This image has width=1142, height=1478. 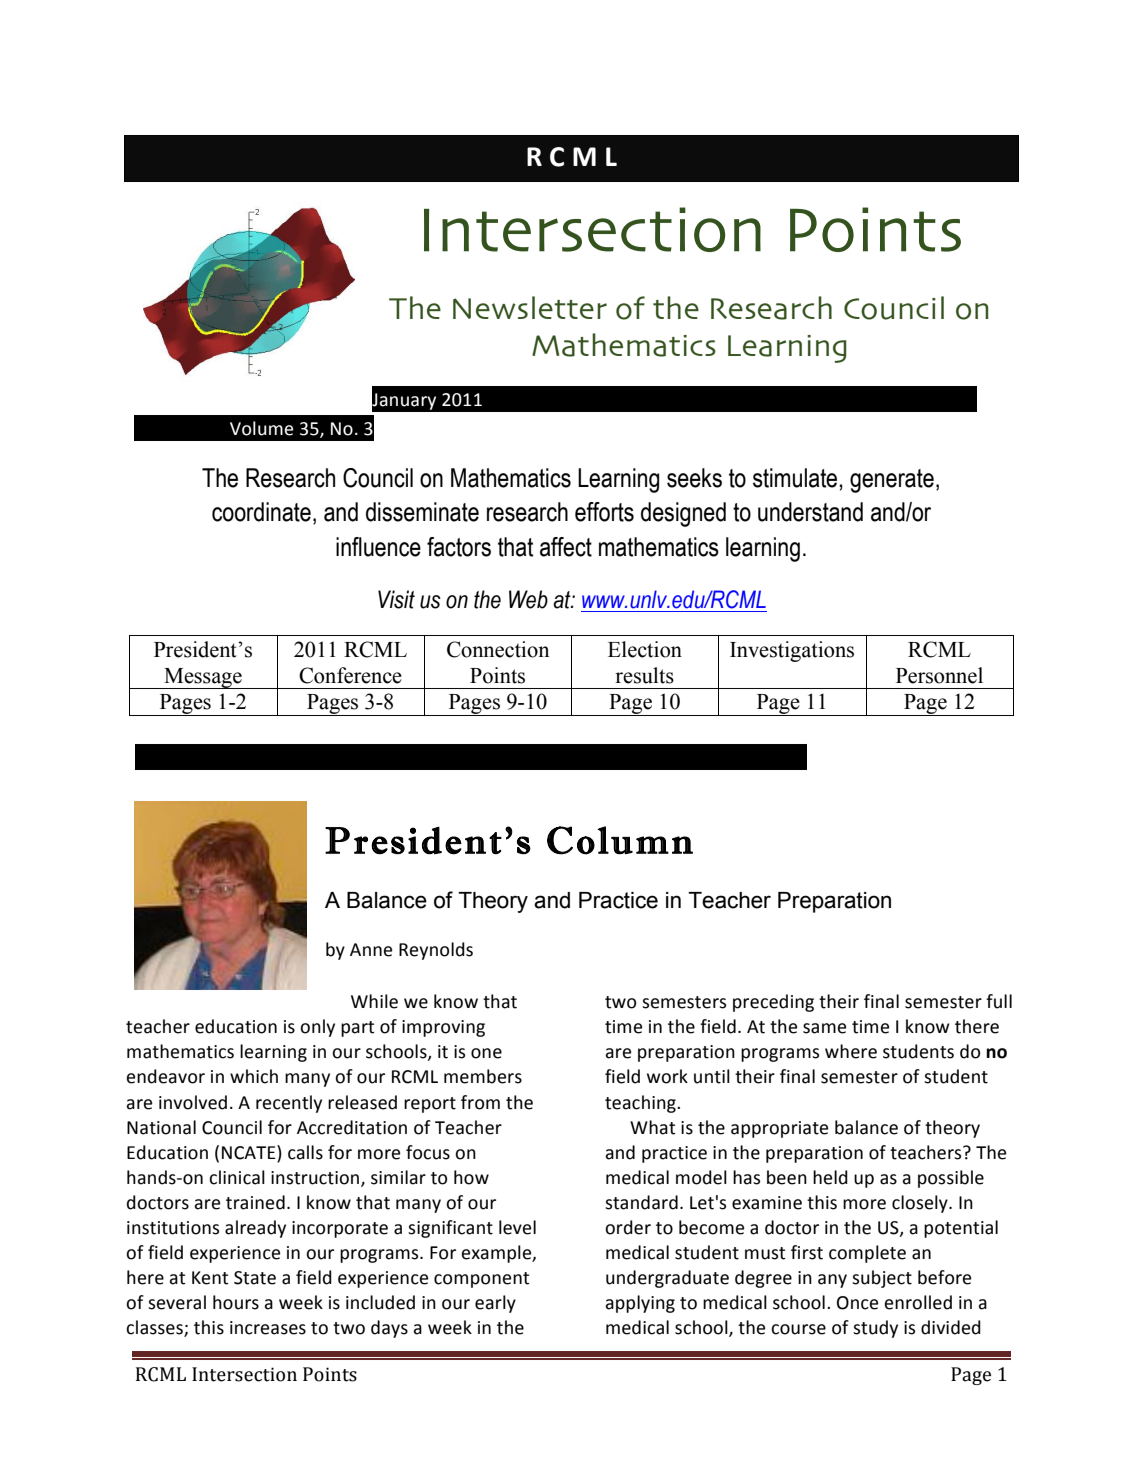 What do you see at coordinates (261, 428) in the image?
I see `Volume` at bounding box center [261, 428].
